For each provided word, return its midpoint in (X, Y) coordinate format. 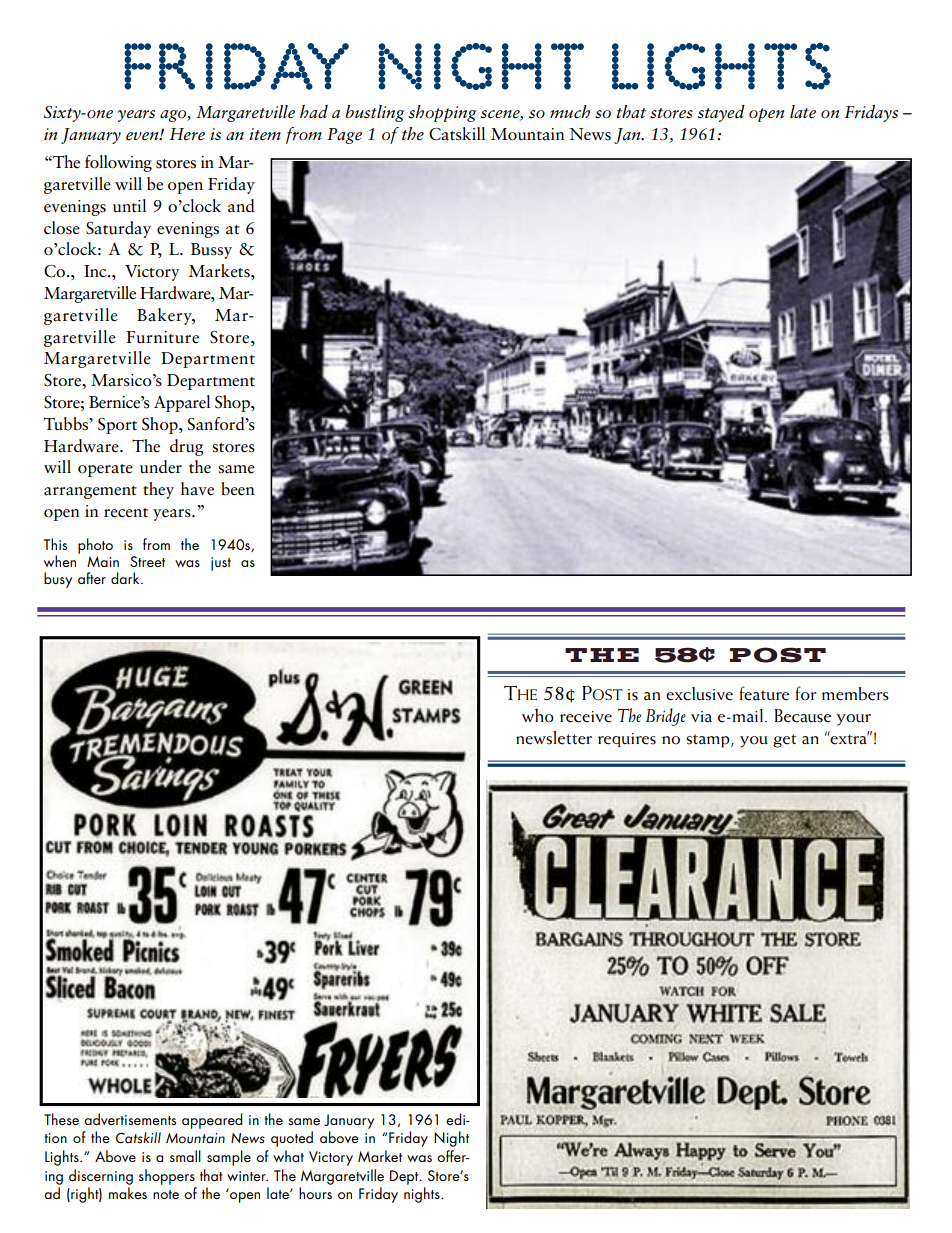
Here (187, 134)
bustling (375, 113)
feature (764, 693)
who (538, 716)
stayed (721, 113)
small (185, 1156)
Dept (405, 1177)
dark (126, 578)
